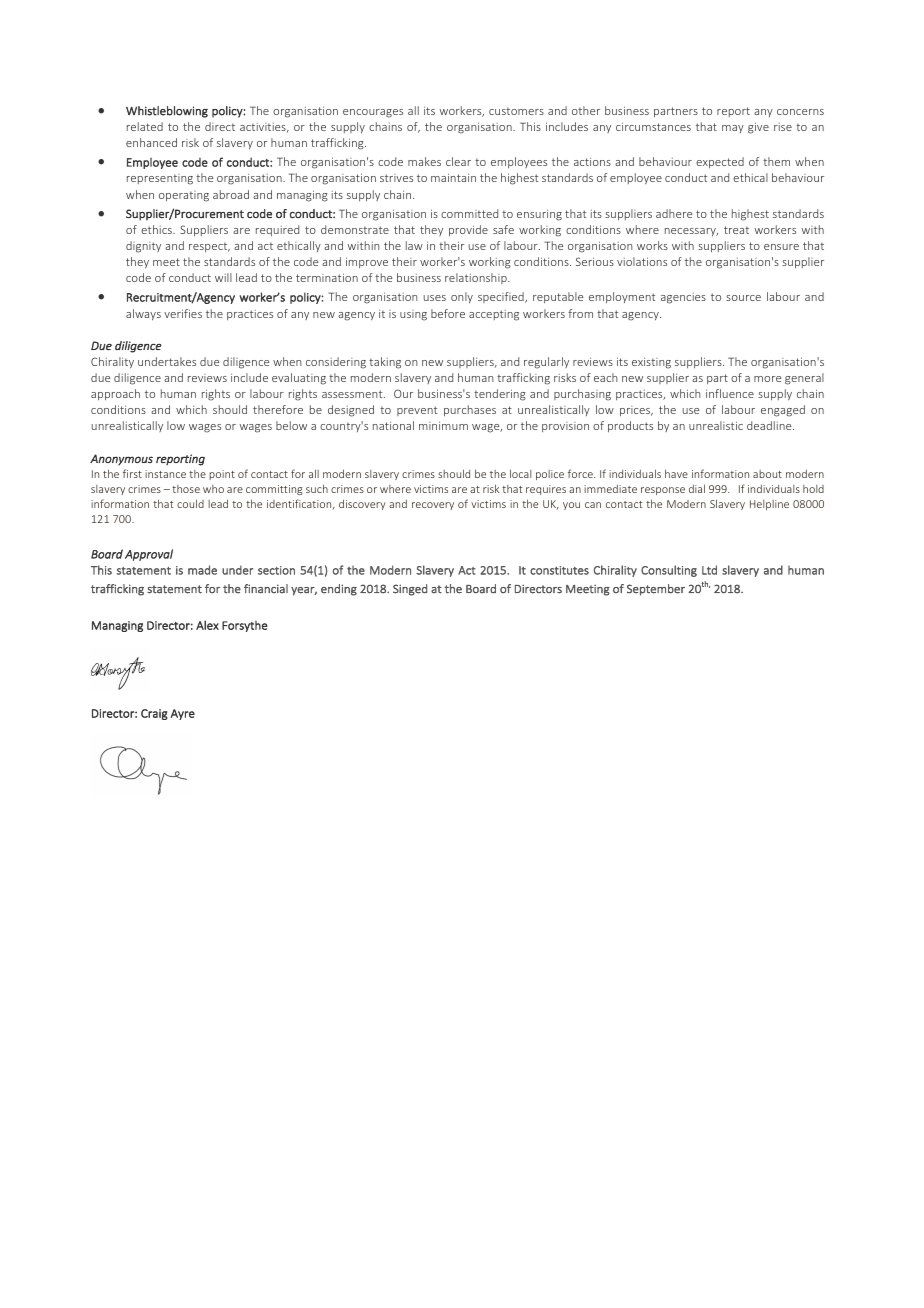 Image resolution: width=924 pixels, height=1308 pixels. What do you see at coordinates (410, 590) in the document?
I see `Singed` at bounding box center [410, 590].
